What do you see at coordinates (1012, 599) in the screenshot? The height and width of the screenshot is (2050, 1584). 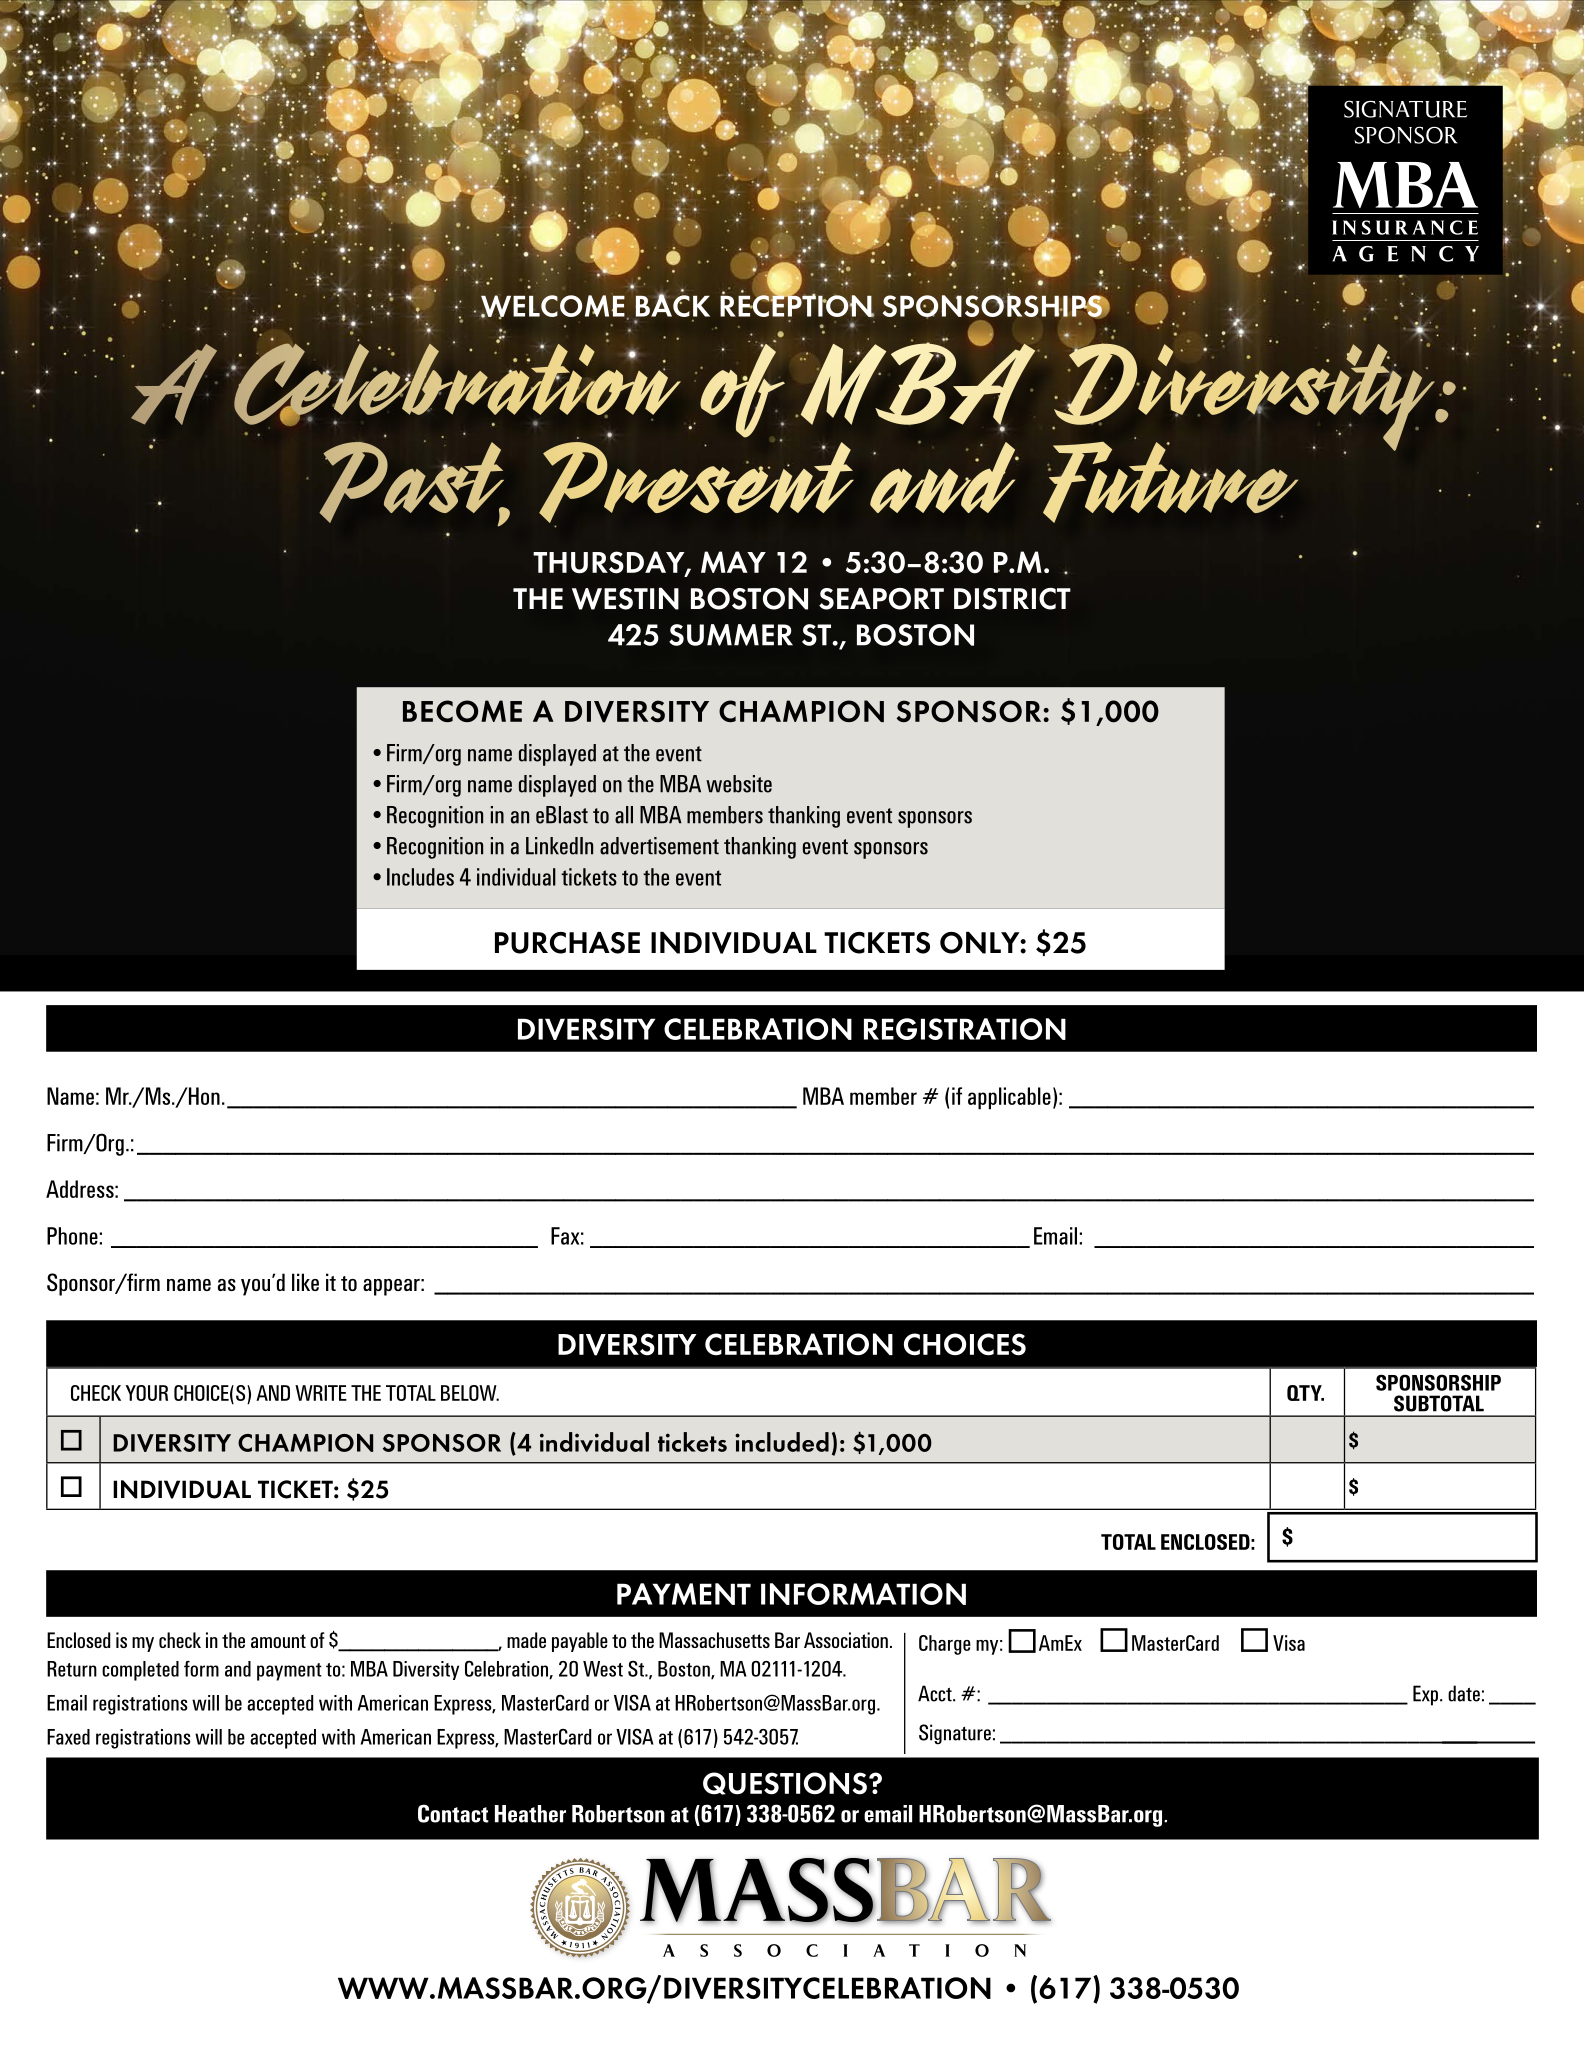 I see `DISTRICT` at bounding box center [1012, 599].
